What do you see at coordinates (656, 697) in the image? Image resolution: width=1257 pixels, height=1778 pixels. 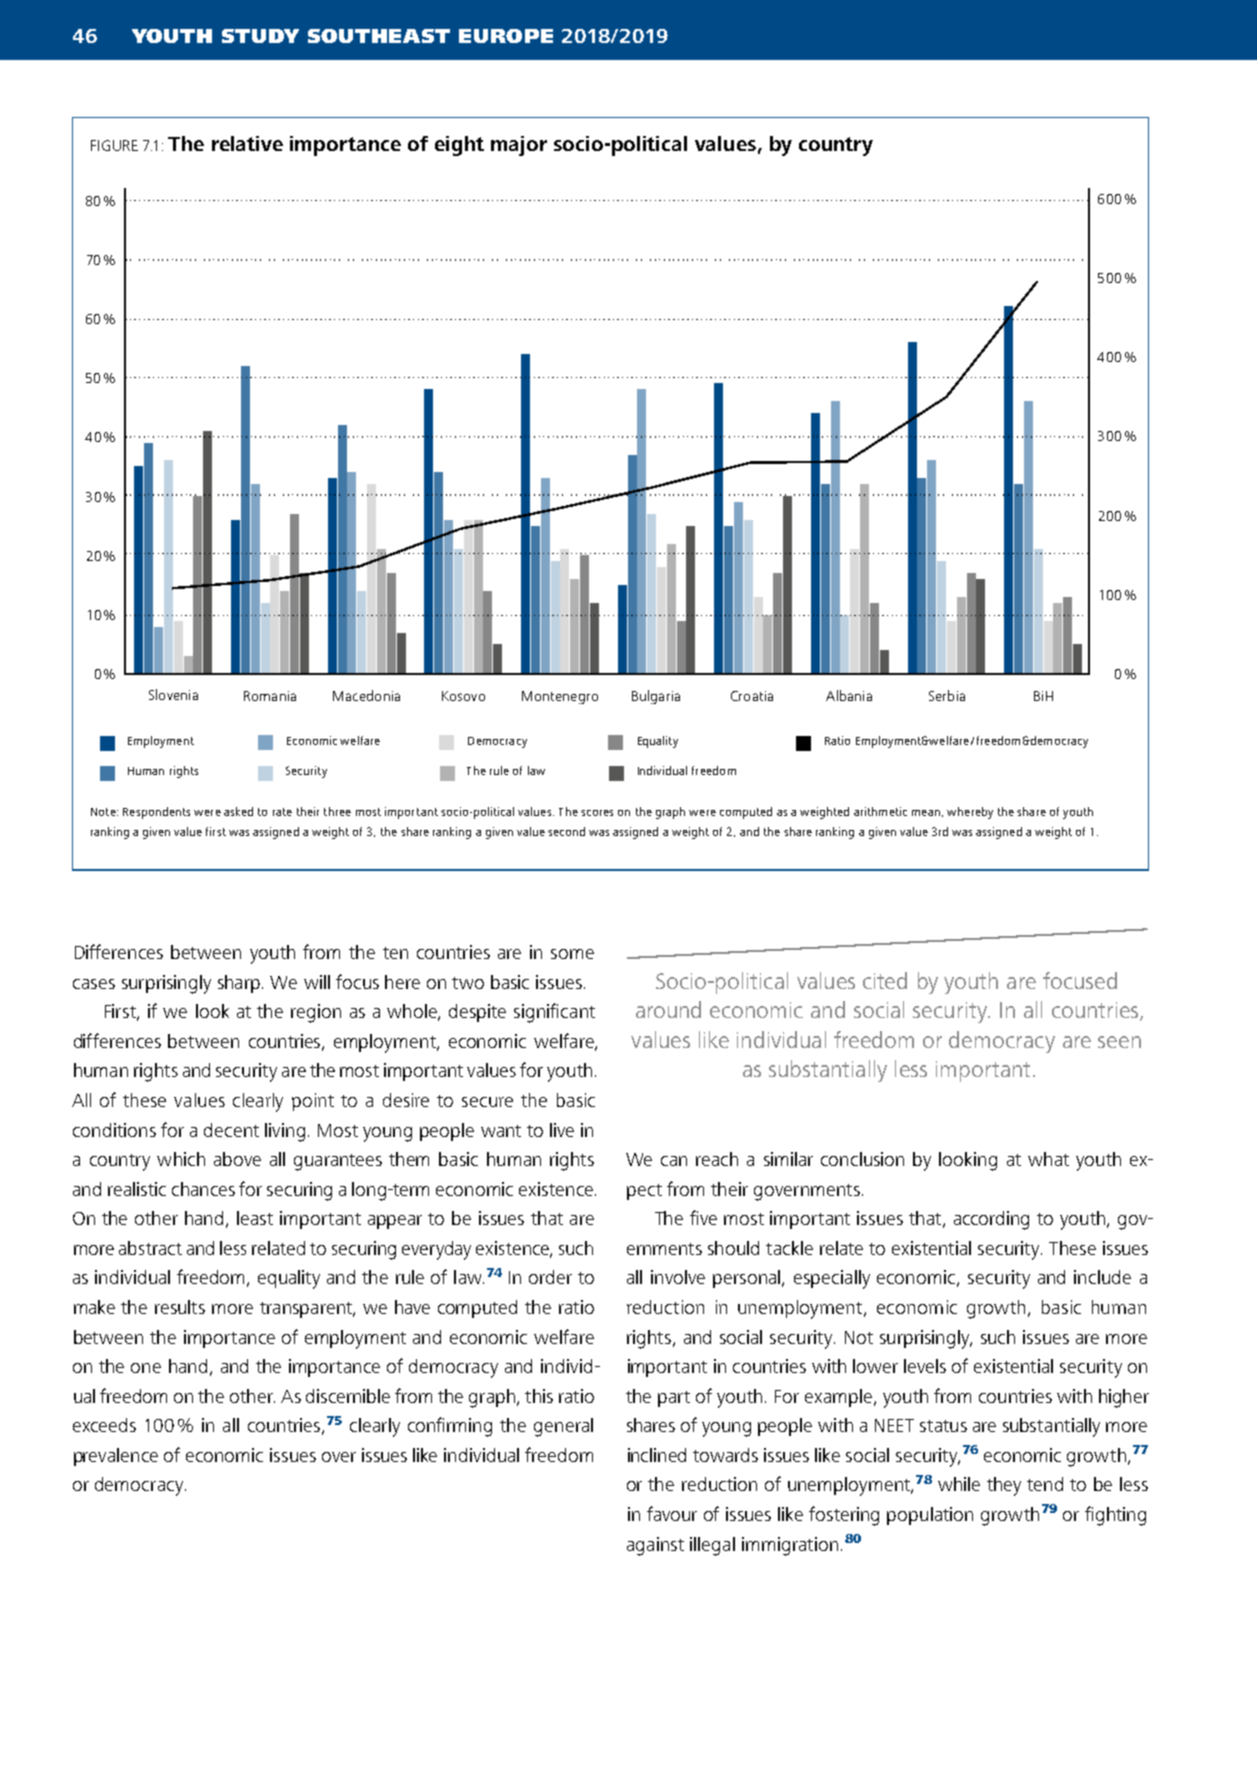 I see `Bulgaria` at bounding box center [656, 697].
